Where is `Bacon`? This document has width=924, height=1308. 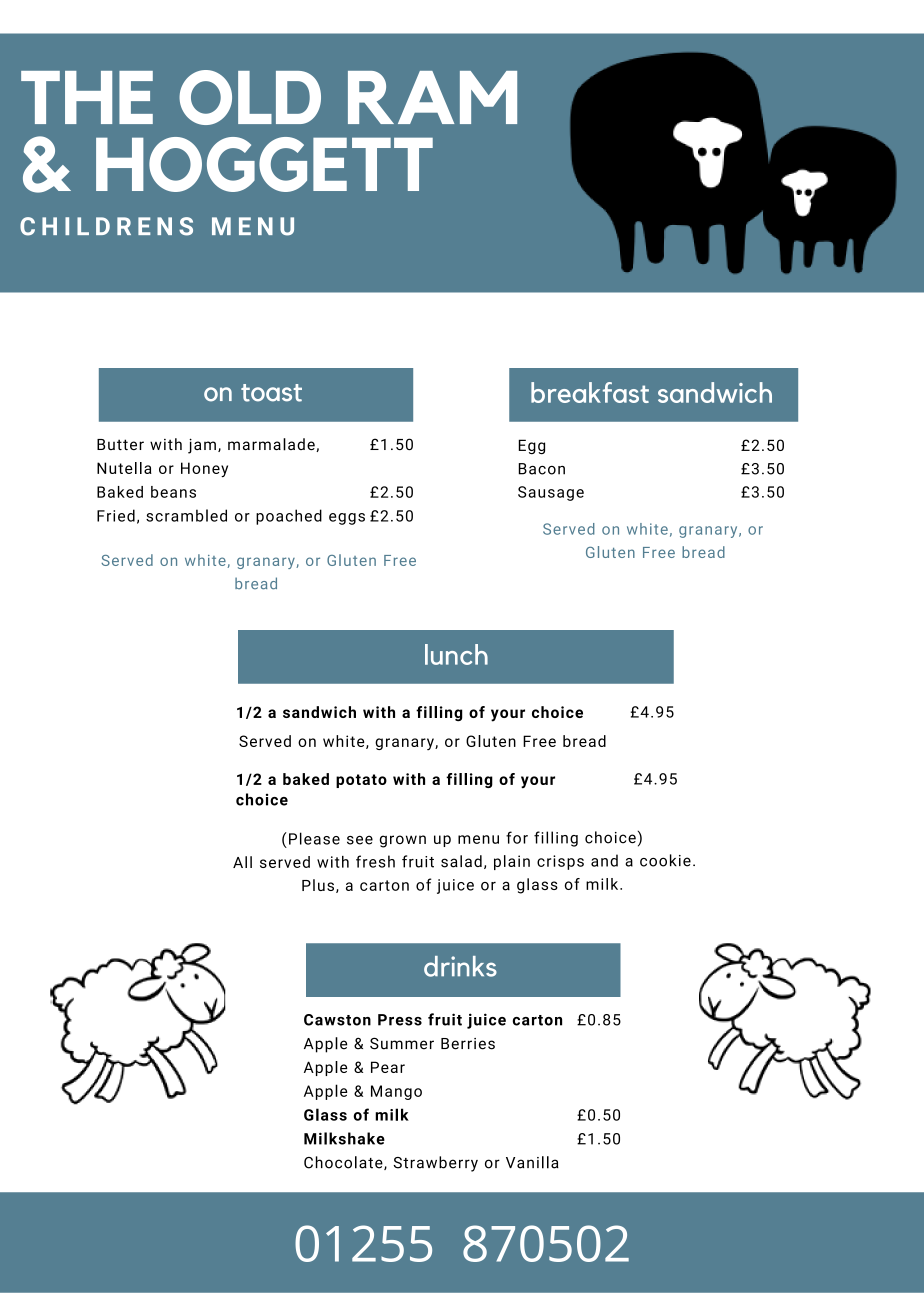
Bacon is located at coordinates (542, 469).
